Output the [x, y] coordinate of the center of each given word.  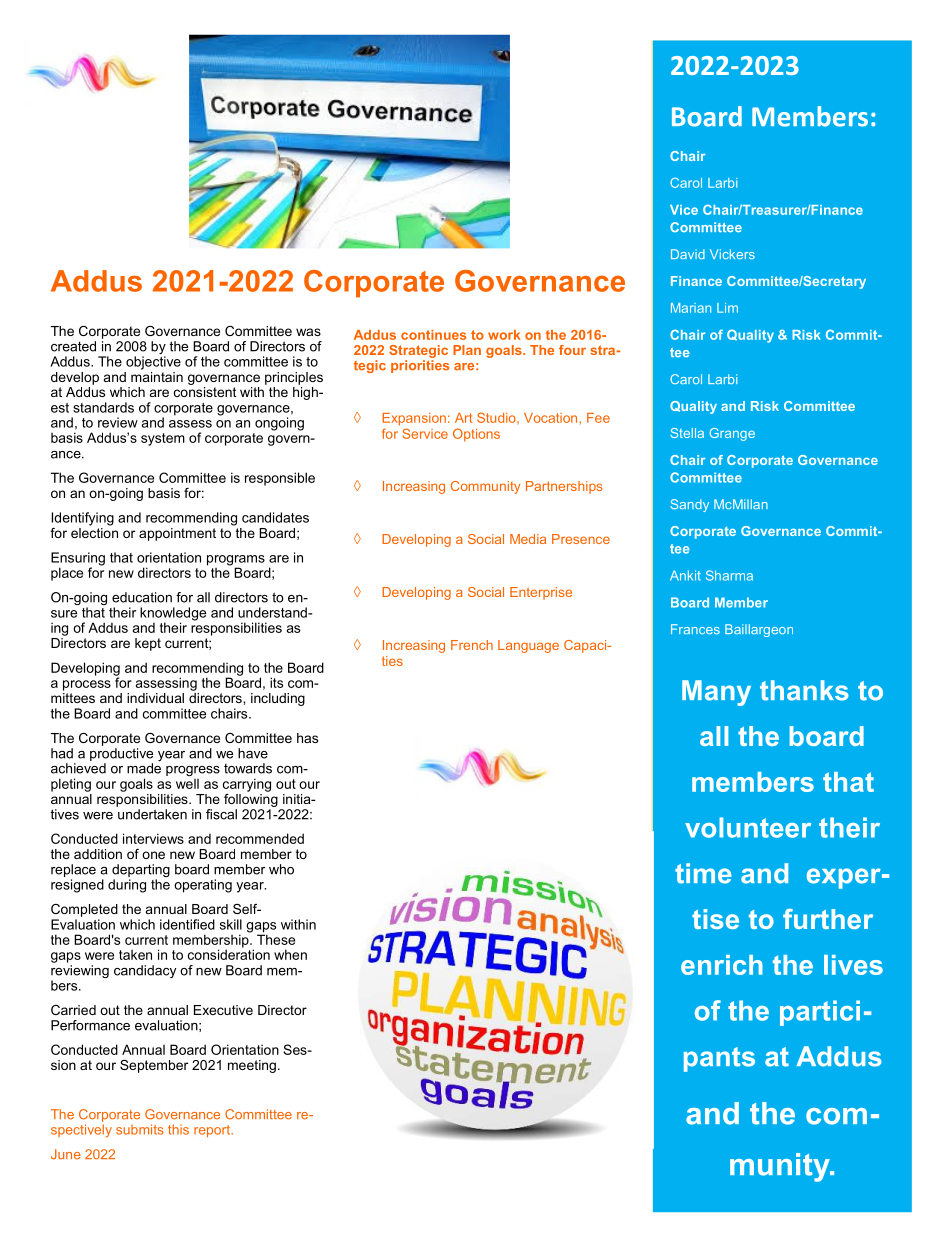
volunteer [748, 827]
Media [528, 539]
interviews [153, 838]
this [178, 1129]
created [73, 346]
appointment [177, 534]
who [281, 869]
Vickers [732, 254]
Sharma [729, 575]
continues [433, 335]
